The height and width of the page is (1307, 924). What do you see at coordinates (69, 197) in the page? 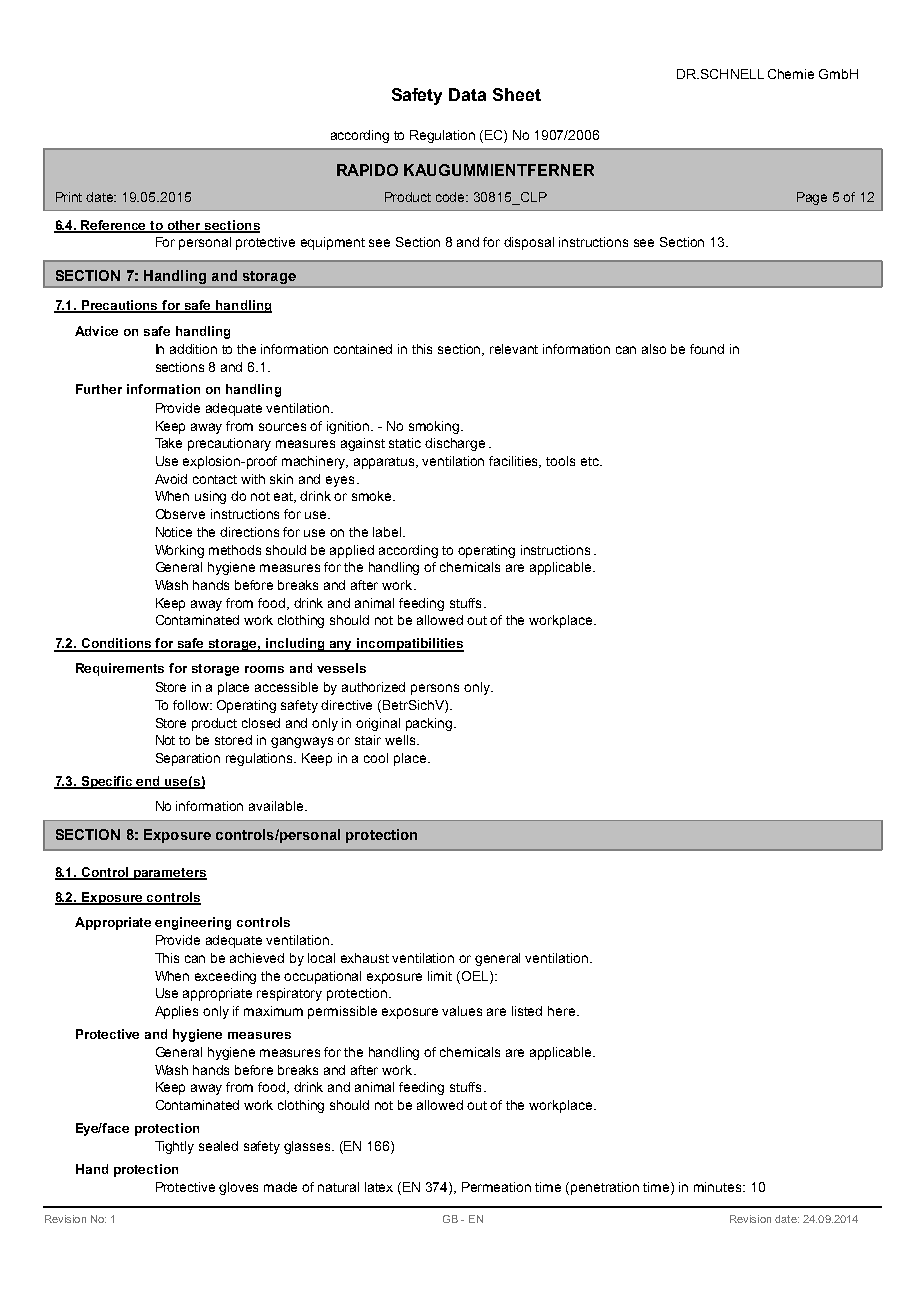
I see `Print` at bounding box center [69, 197].
